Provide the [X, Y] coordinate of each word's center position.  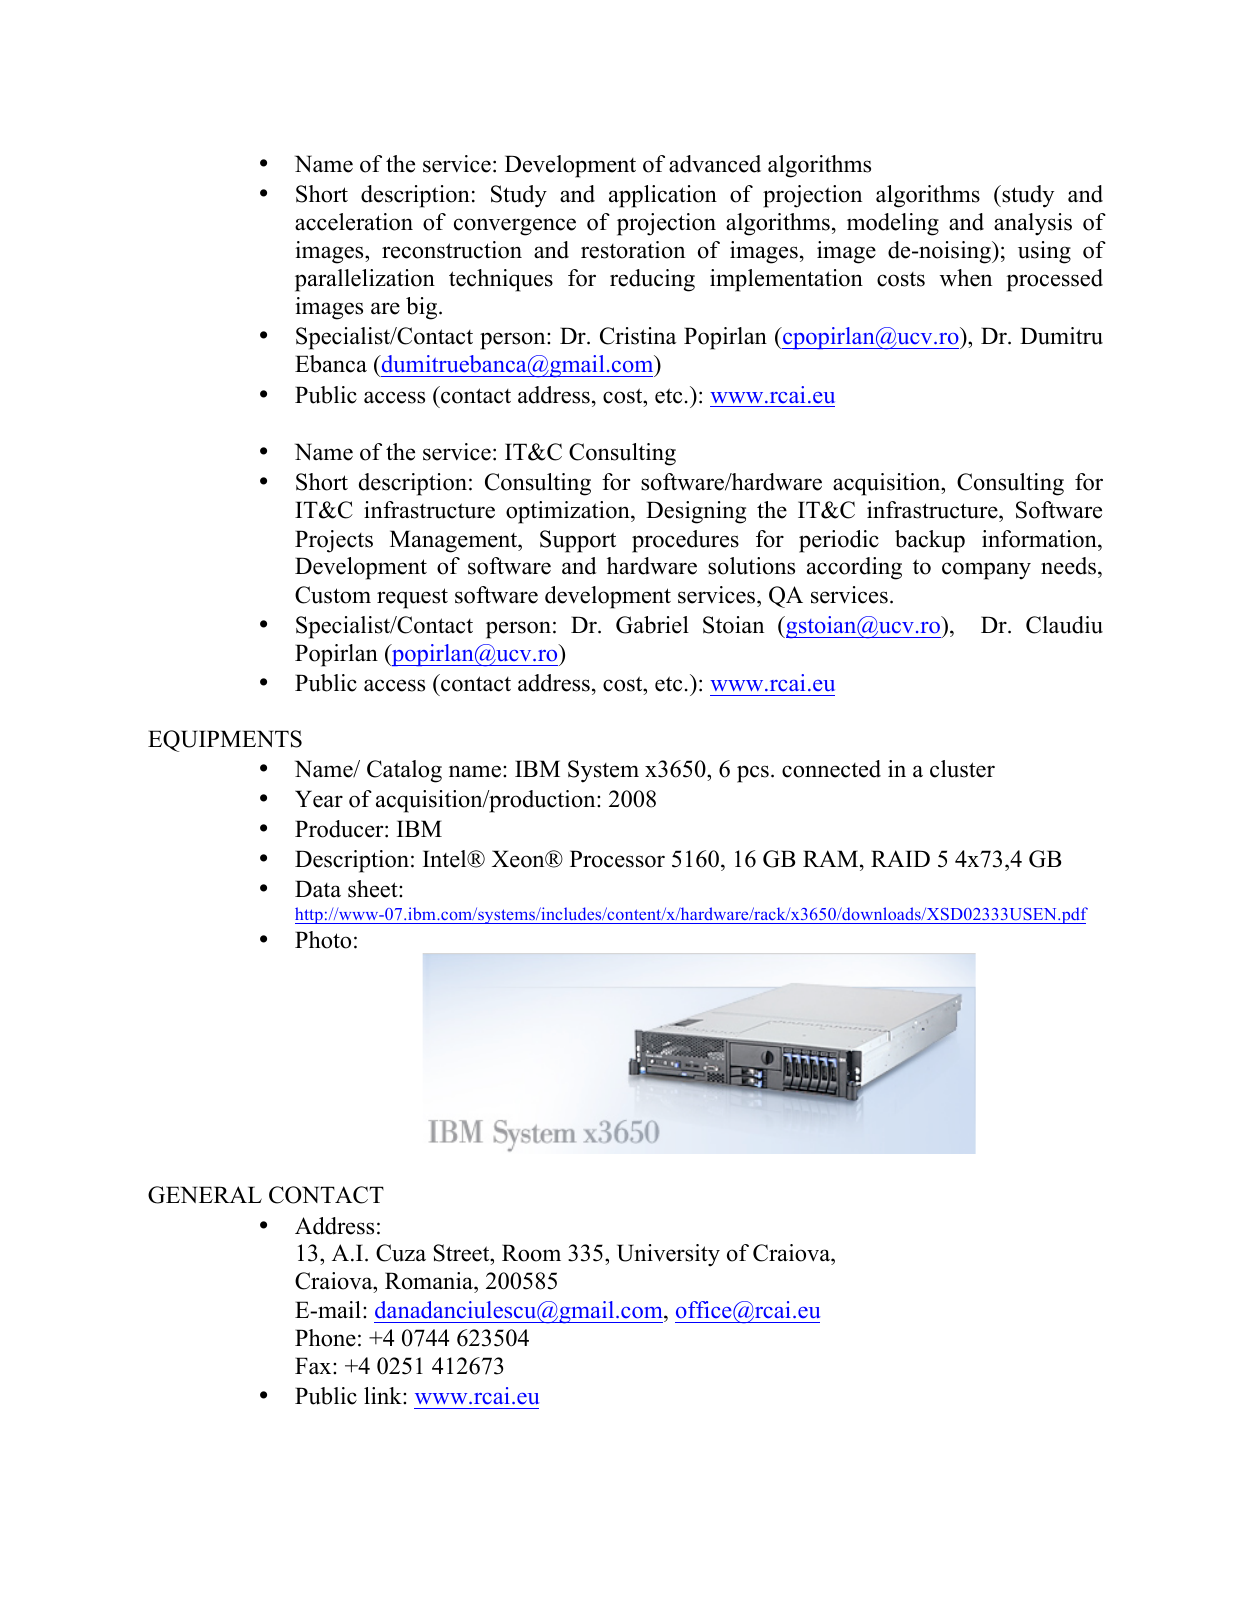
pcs [753, 774]
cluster [962, 769]
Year [319, 799]
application [663, 196]
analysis [1033, 224]
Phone [325, 1338]
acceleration [354, 222]
